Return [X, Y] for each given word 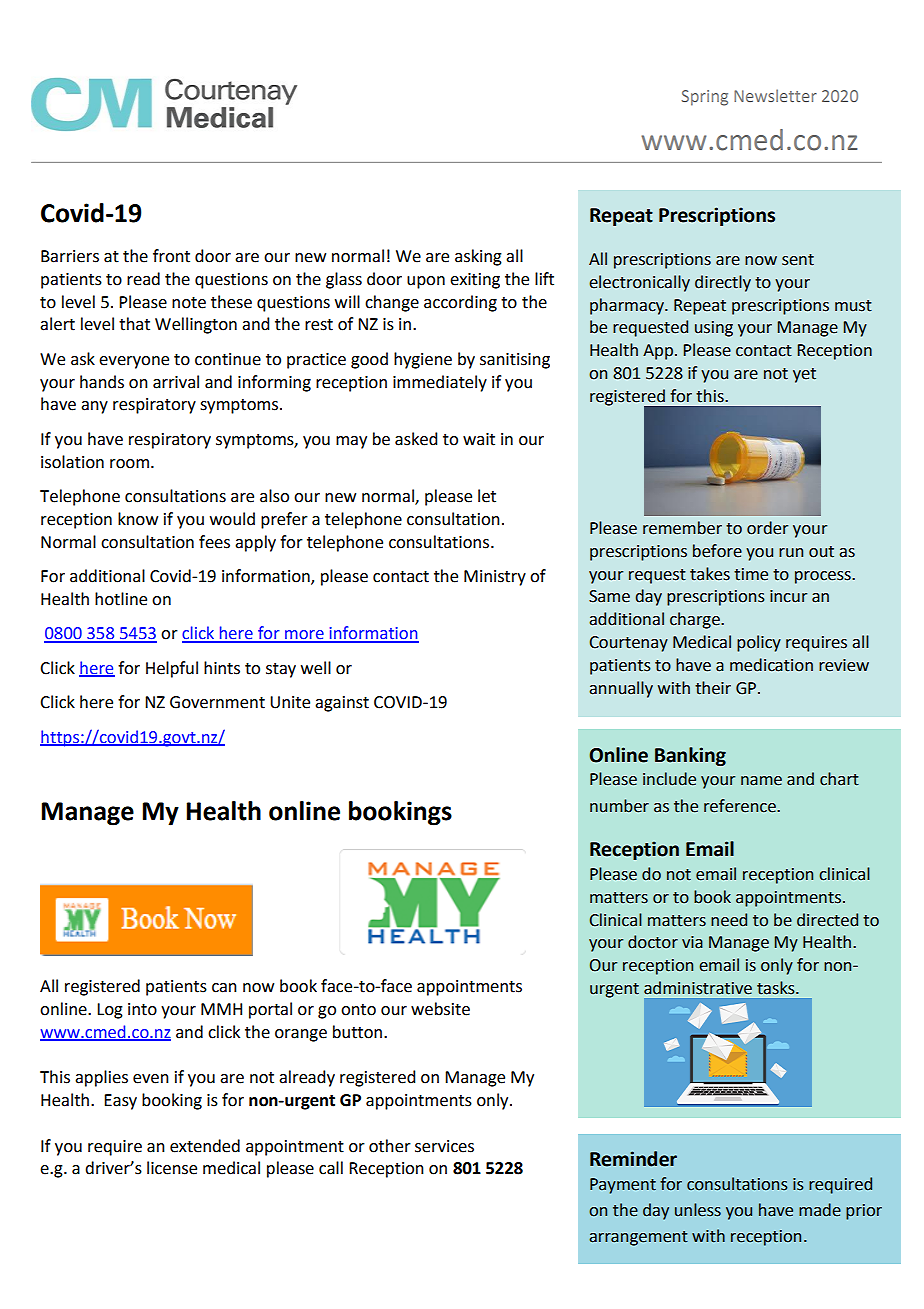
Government [217, 702]
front [171, 256]
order [767, 528]
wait [479, 439]
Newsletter [775, 95]
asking [478, 257]
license [172, 1168]
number [619, 806]
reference [741, 806]
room [129, 464]
